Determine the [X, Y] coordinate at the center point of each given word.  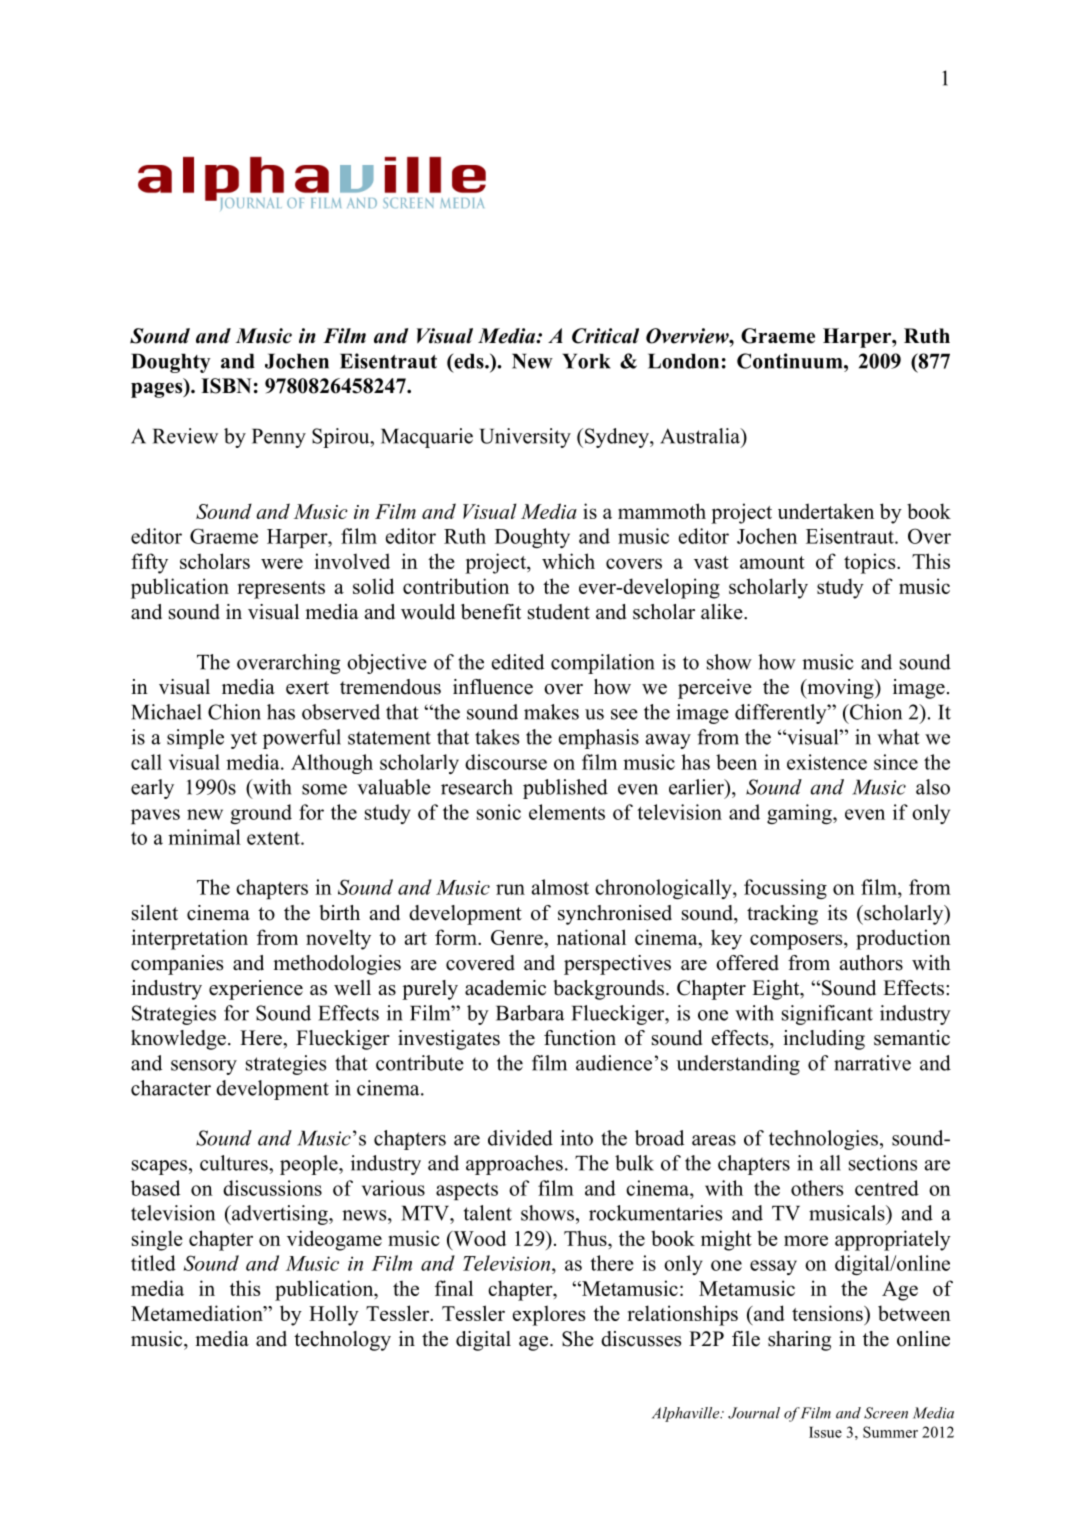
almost [560, 887]
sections [883, 1163]
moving [840, 689]
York [586, 361]
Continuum [791, 361]
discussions [272, 1188]
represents [281, 590]
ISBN [226, 386]
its [837, 913]
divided [520, 1138]
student [559, 612]
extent [274, 838]
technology [342, 1341]
